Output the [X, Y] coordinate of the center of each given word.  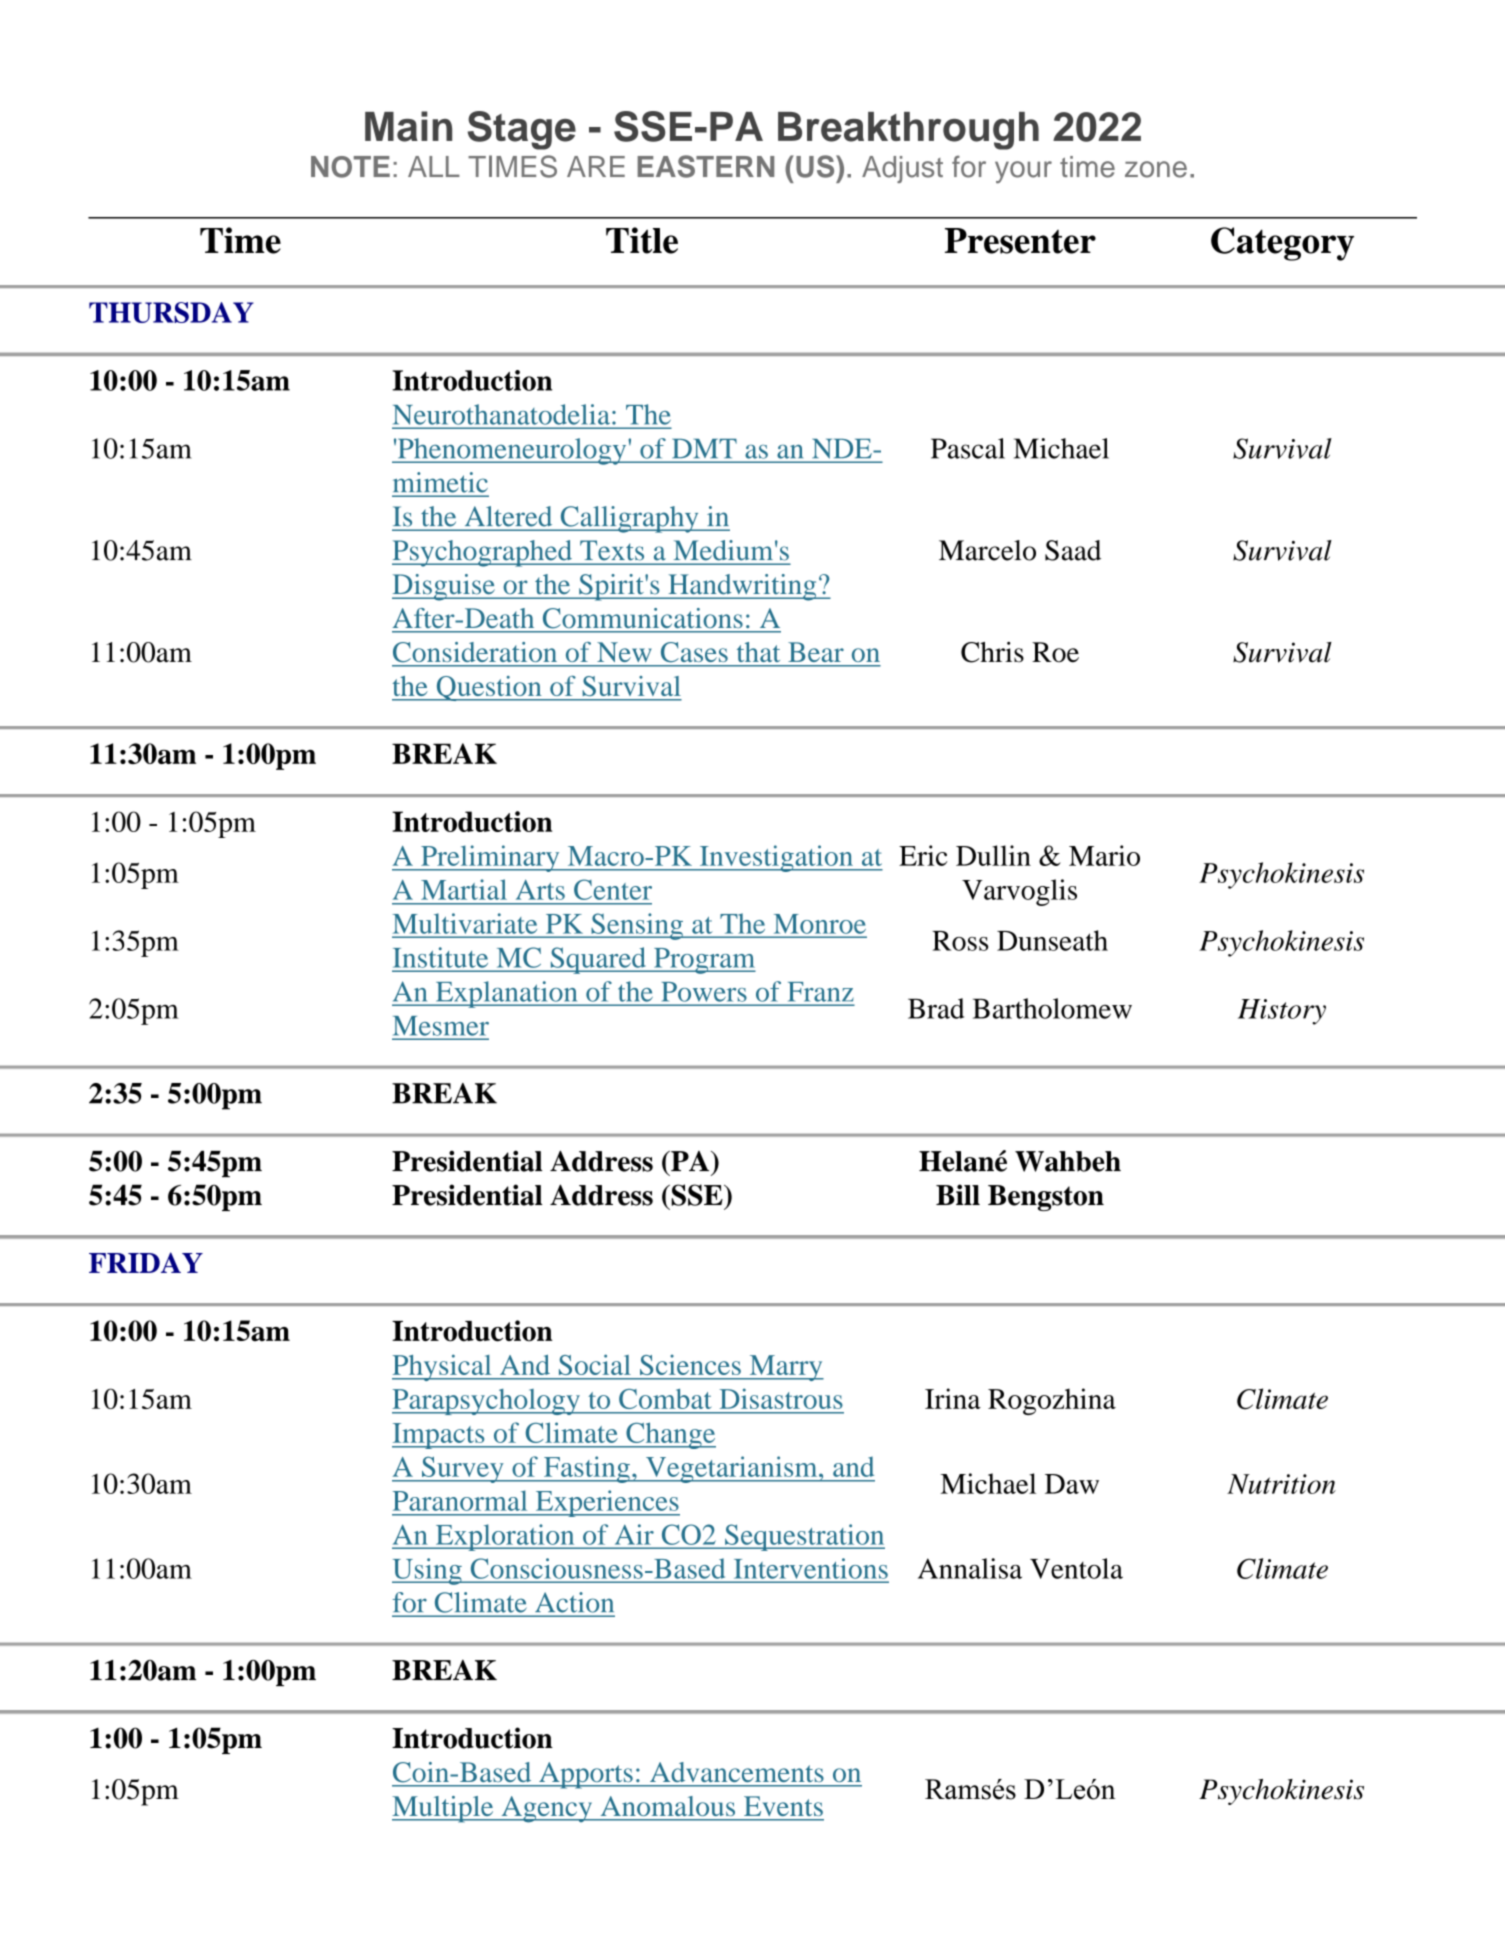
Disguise [444, 587]
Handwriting [742, 587]
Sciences [690, 1365]
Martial [464, 889]
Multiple [444, 1809]
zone [1156, 169]
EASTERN [705, 166]
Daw [1072, 1484]
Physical [443, 1367]
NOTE [350, 167]
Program [704, 961]
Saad [1073, 550]
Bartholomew [1052, 1008]
